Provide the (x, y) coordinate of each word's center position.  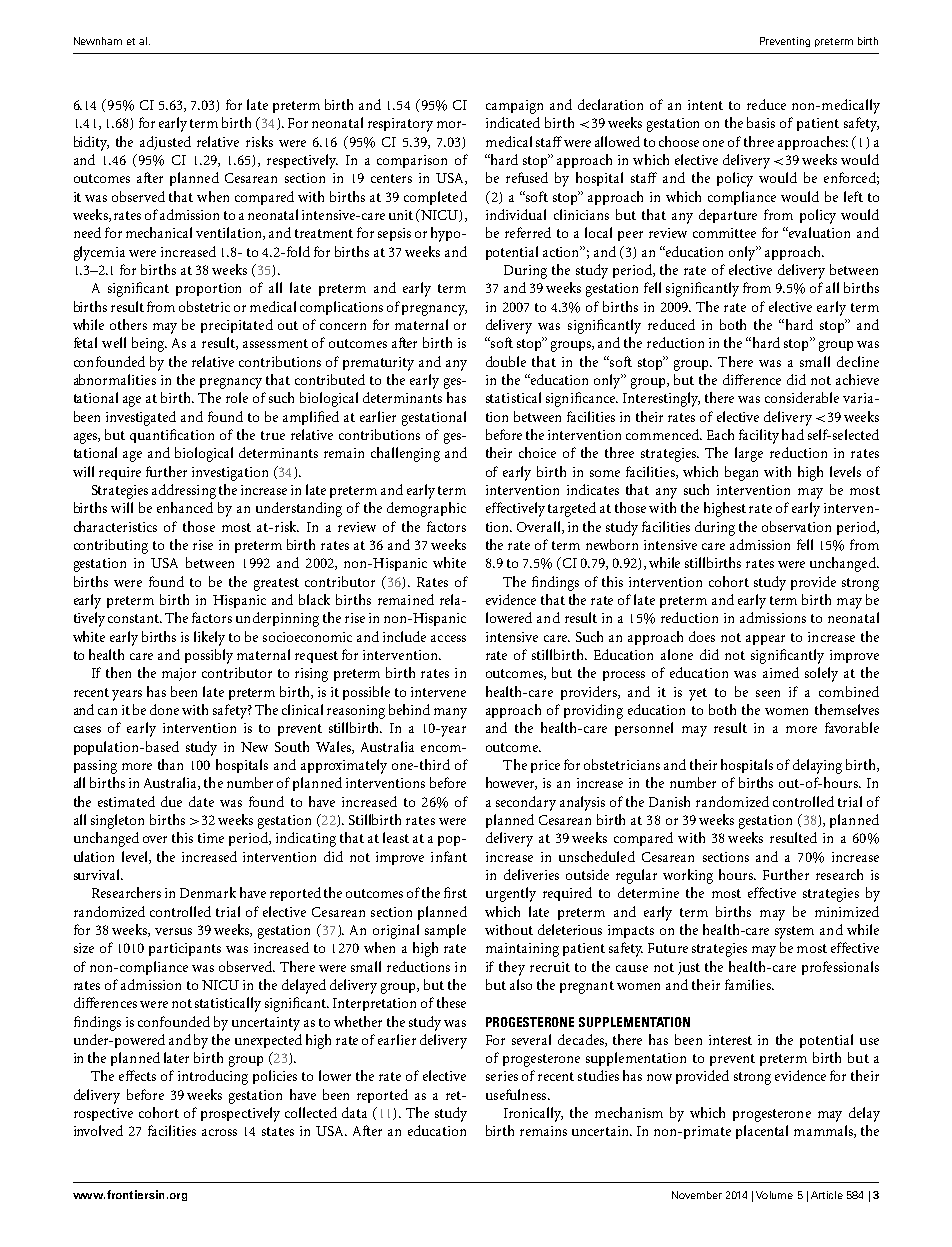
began (741, 473)
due (171, 801)
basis (761, 122)
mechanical (159, 232)
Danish (669, 801)
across (219, 1132)
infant (449, 856)
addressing (184, 491)
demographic (426, 509)
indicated (513, 122)
